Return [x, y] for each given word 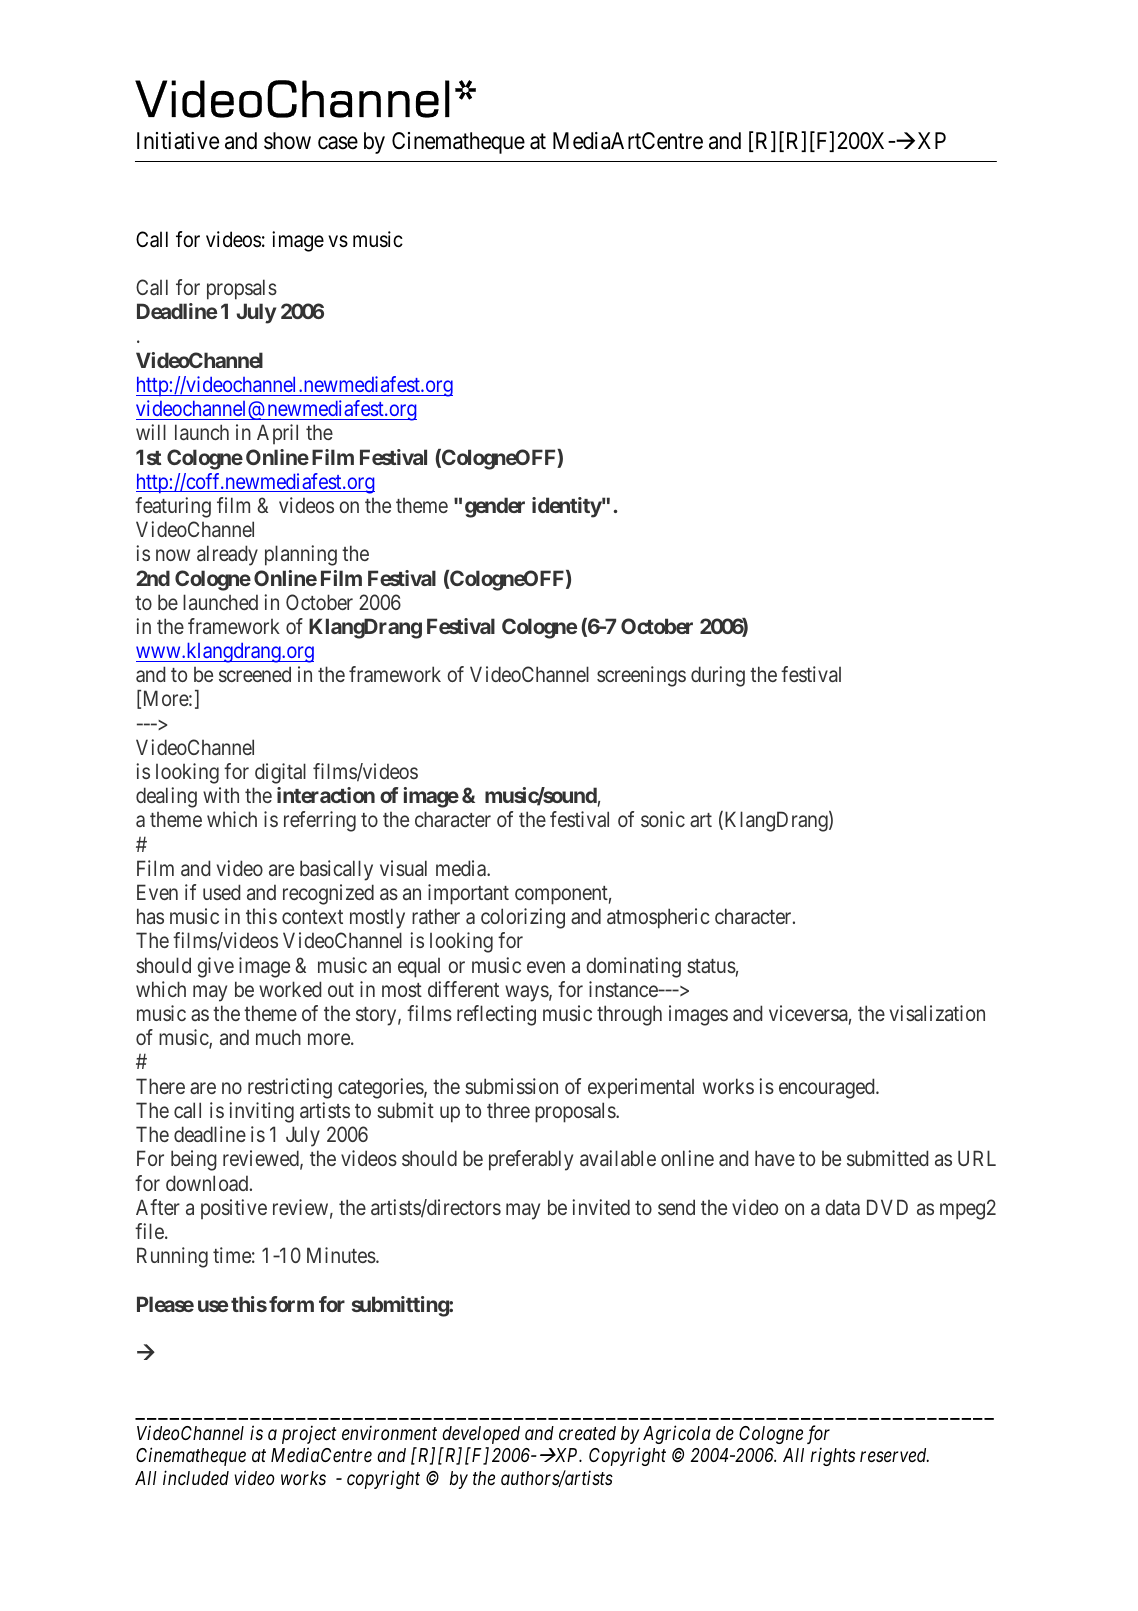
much [278, 1037]
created [587, 1433]
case [338, 143]
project [309, 1435]
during [718, 676]
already [227, 555]
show [287, 141]
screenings [641, 676]
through [629, 1015]
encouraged [828, 1088]
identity [567, 507]
